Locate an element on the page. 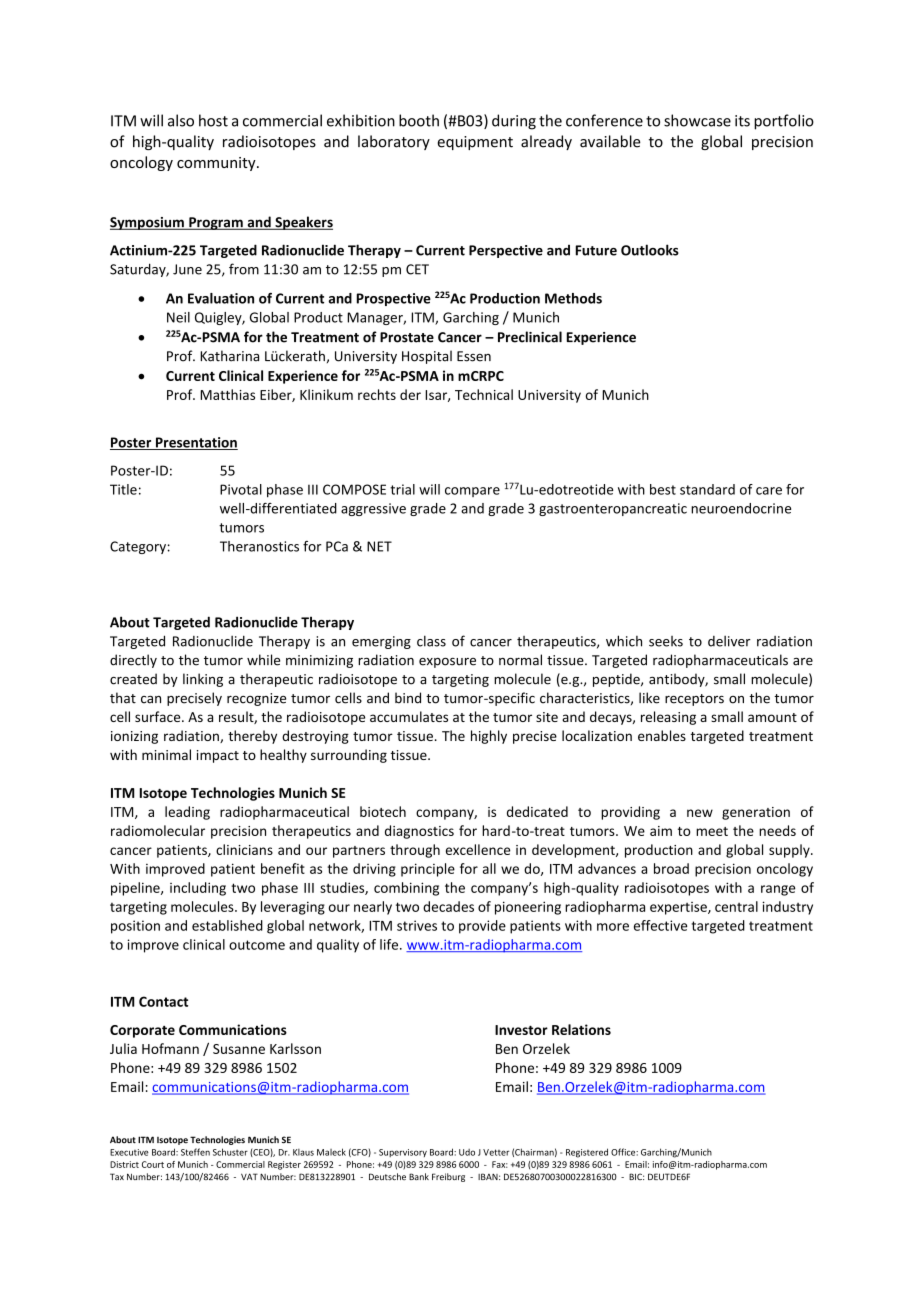 The image size is (924, 1308). community is located at coordinates (217, 164).
